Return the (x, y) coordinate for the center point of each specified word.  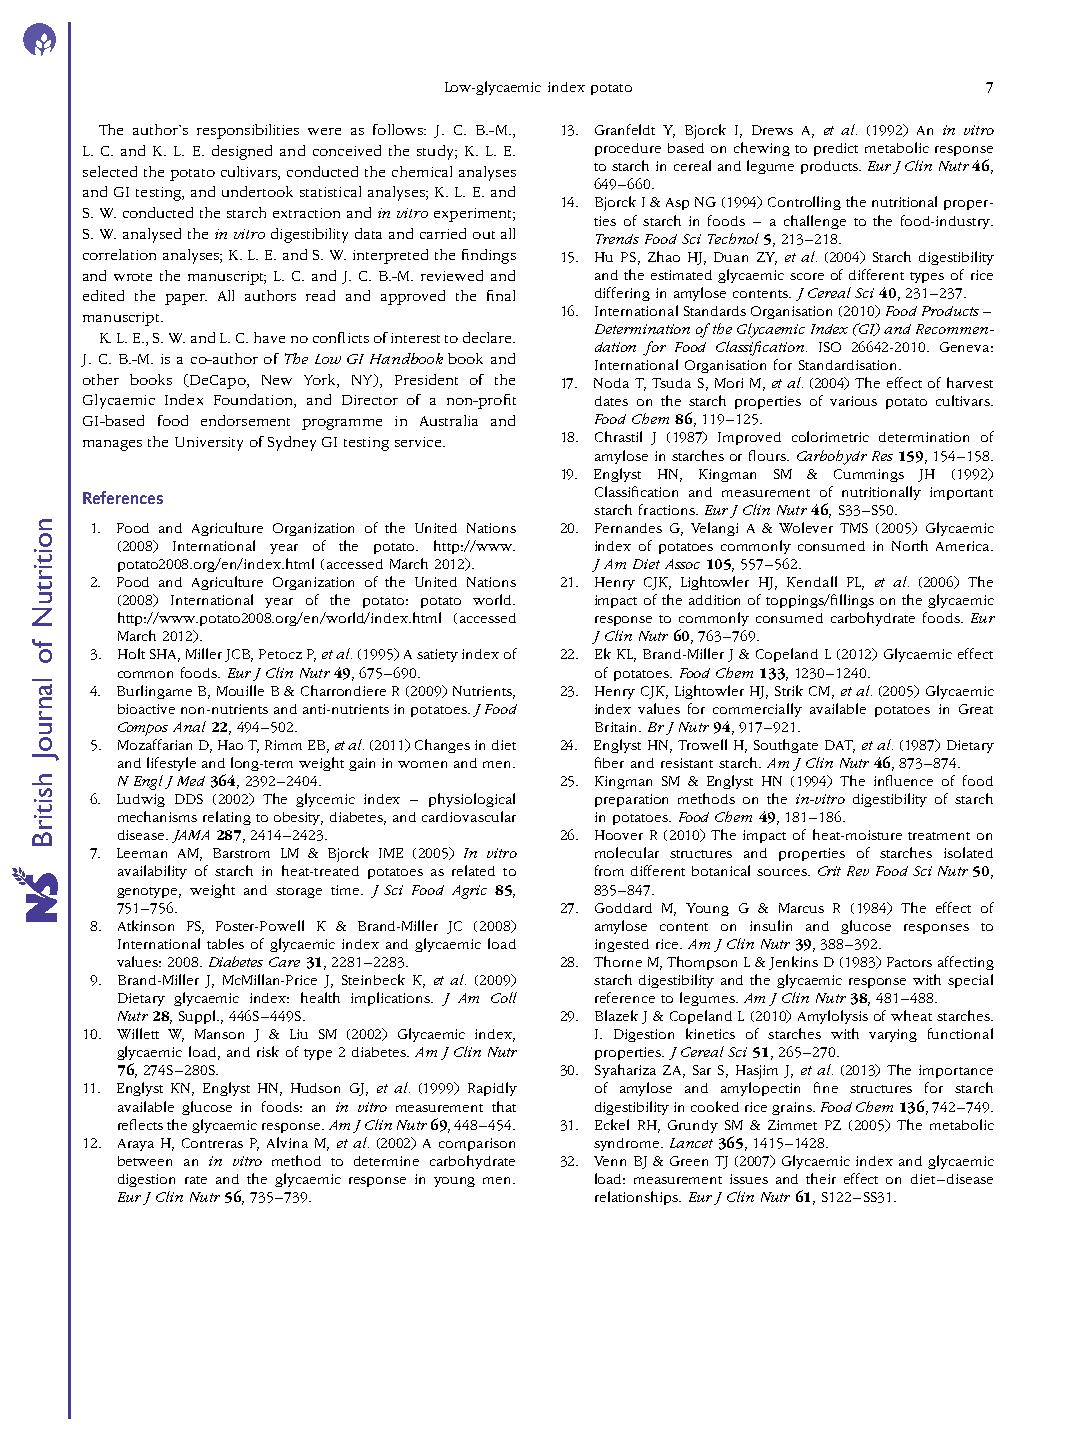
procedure (628, 149)
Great (976, 709)
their (821, 1178)
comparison (477, 1144)
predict (836, 149)
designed (242, 152)
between (145, 1161)
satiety (437, 655)
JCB (239, 655)
